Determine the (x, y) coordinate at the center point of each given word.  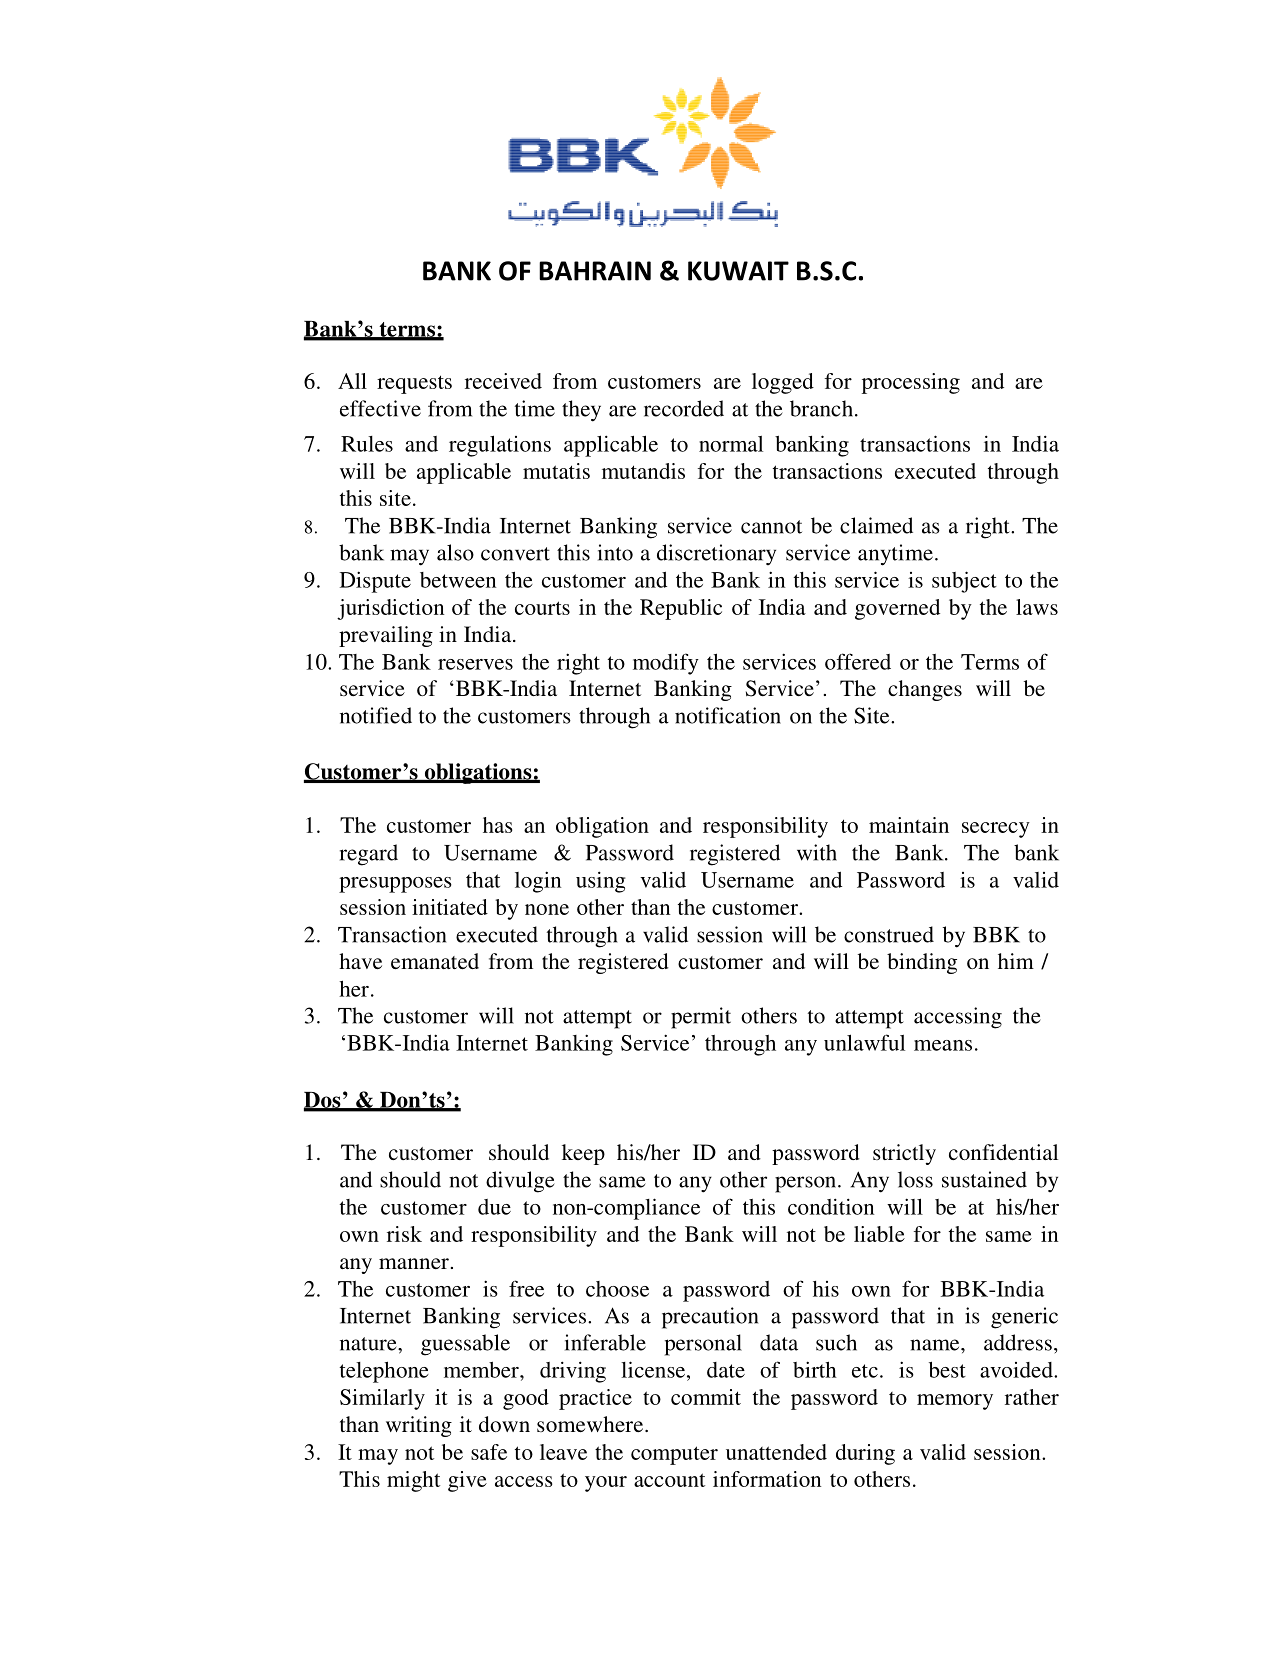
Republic (681, 609)
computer (674, 1455)
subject (964, 582)
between (458, 580)
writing (419, 1426)
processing (911, 383)
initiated (450, 907)
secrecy (996, 830)
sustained (984, 1179)
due (494, 1207)
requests (414, 384)
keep (583, 1154)
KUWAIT (738, 271)
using (601, 882)
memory (955, 1402)
